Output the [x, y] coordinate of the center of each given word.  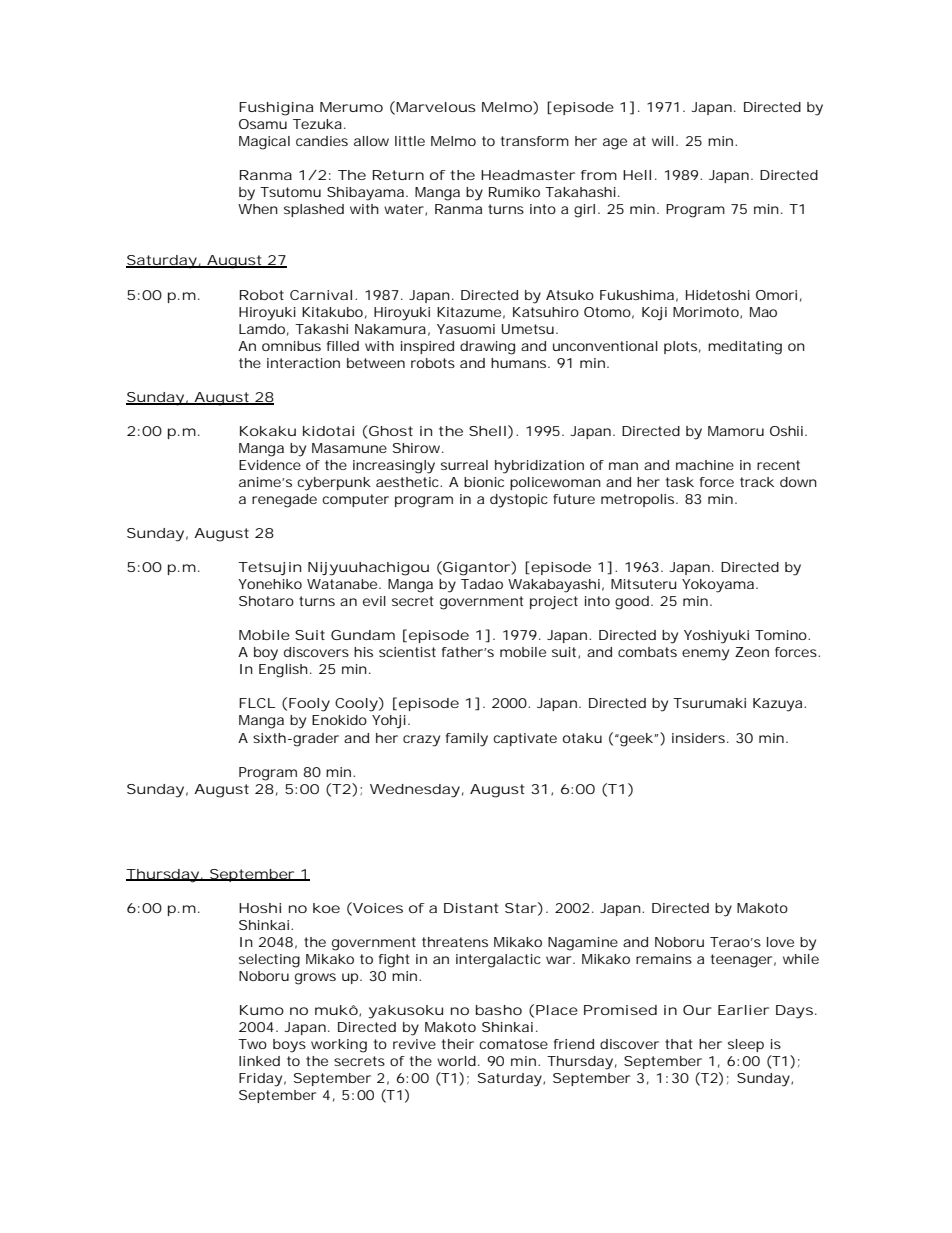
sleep [746, 1045]
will [663, 141]
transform [535, 141]
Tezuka [317, 124]
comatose [513, 1044]
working [339, 1046]
